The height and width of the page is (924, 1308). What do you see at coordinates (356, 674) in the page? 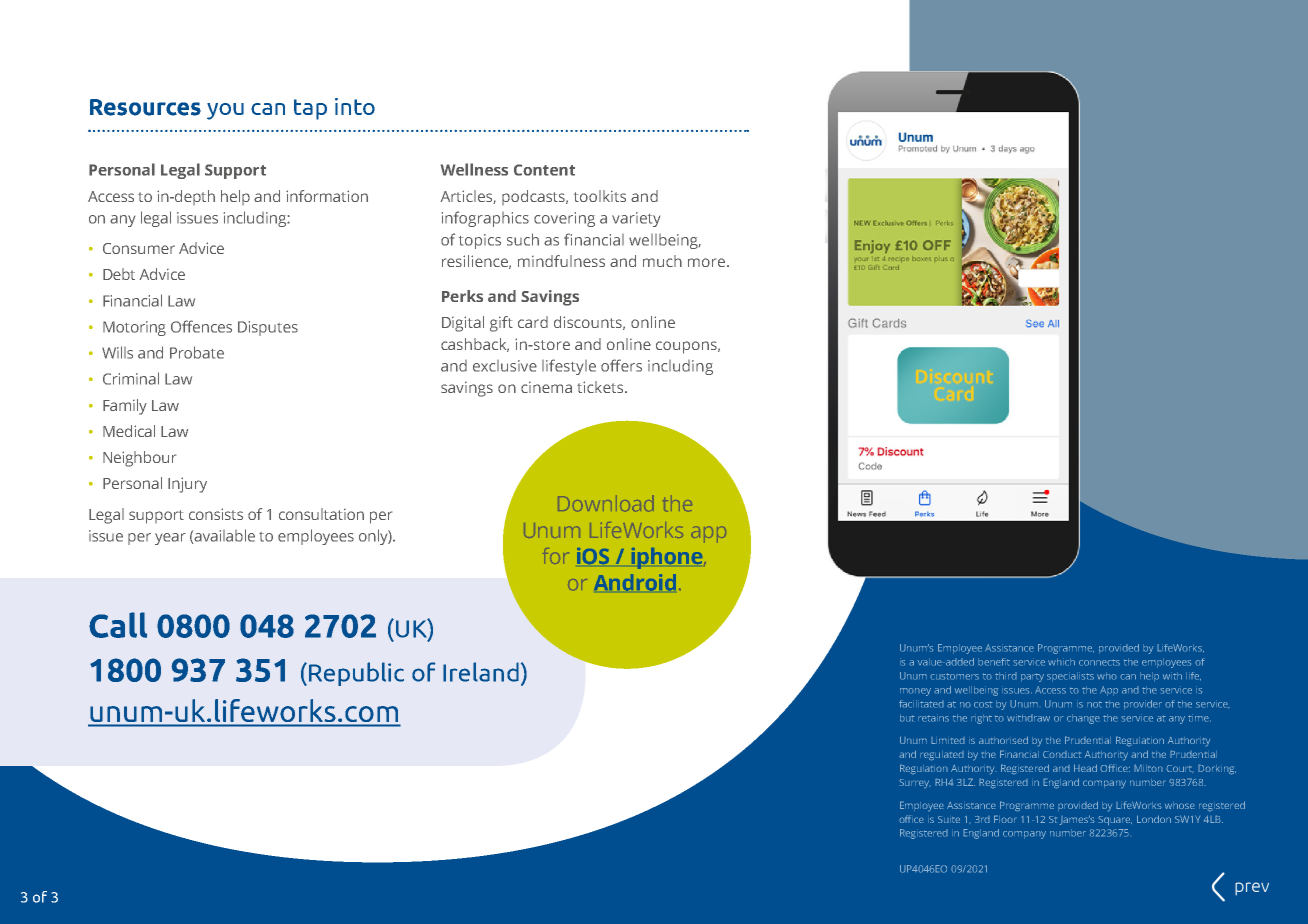
I see `Republic` at bounding box center [356, 674].
